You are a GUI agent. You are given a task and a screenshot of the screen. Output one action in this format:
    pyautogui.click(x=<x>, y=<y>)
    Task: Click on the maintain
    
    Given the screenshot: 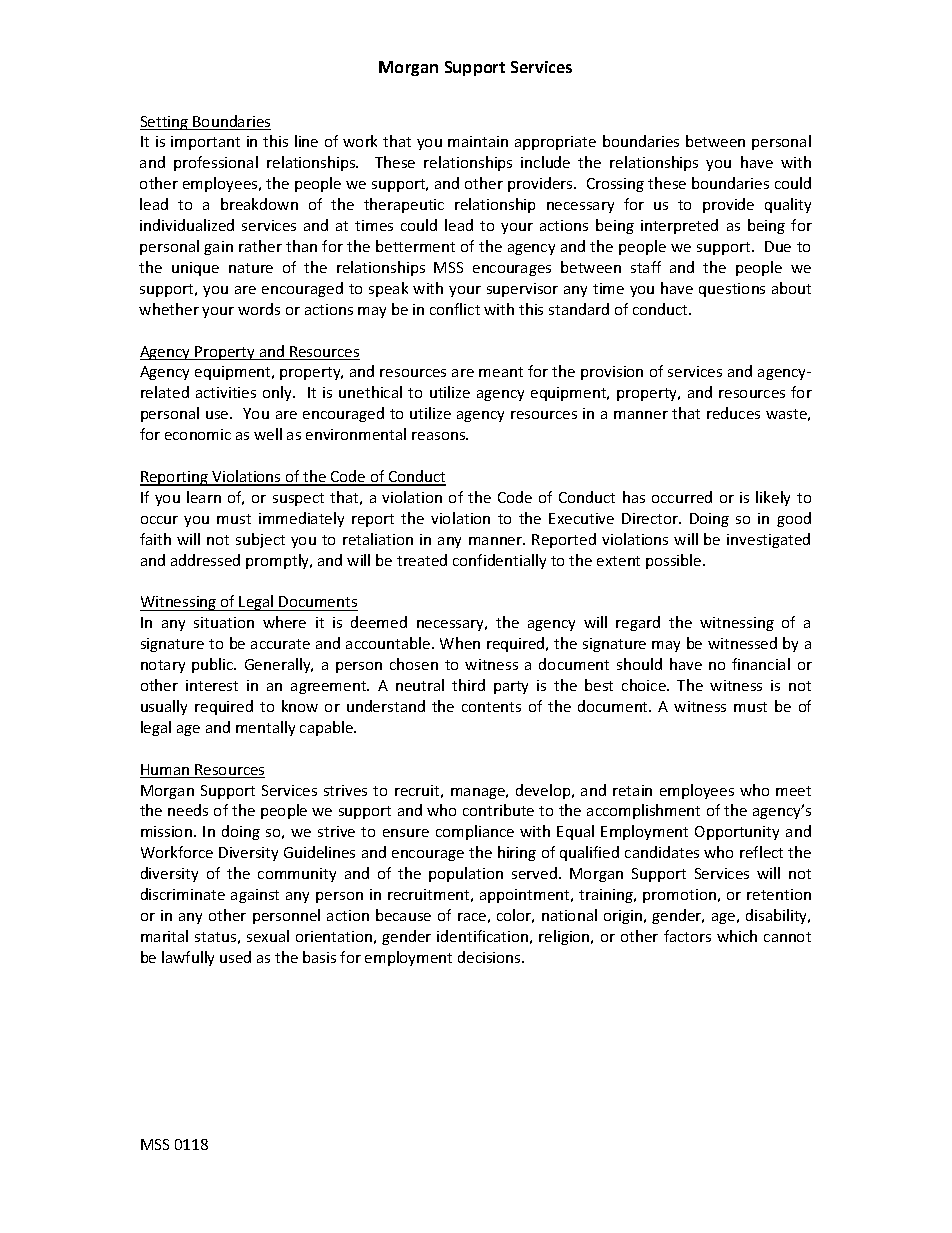 What is the action you would take?
    pyautogui.click(x=478, y=141)
